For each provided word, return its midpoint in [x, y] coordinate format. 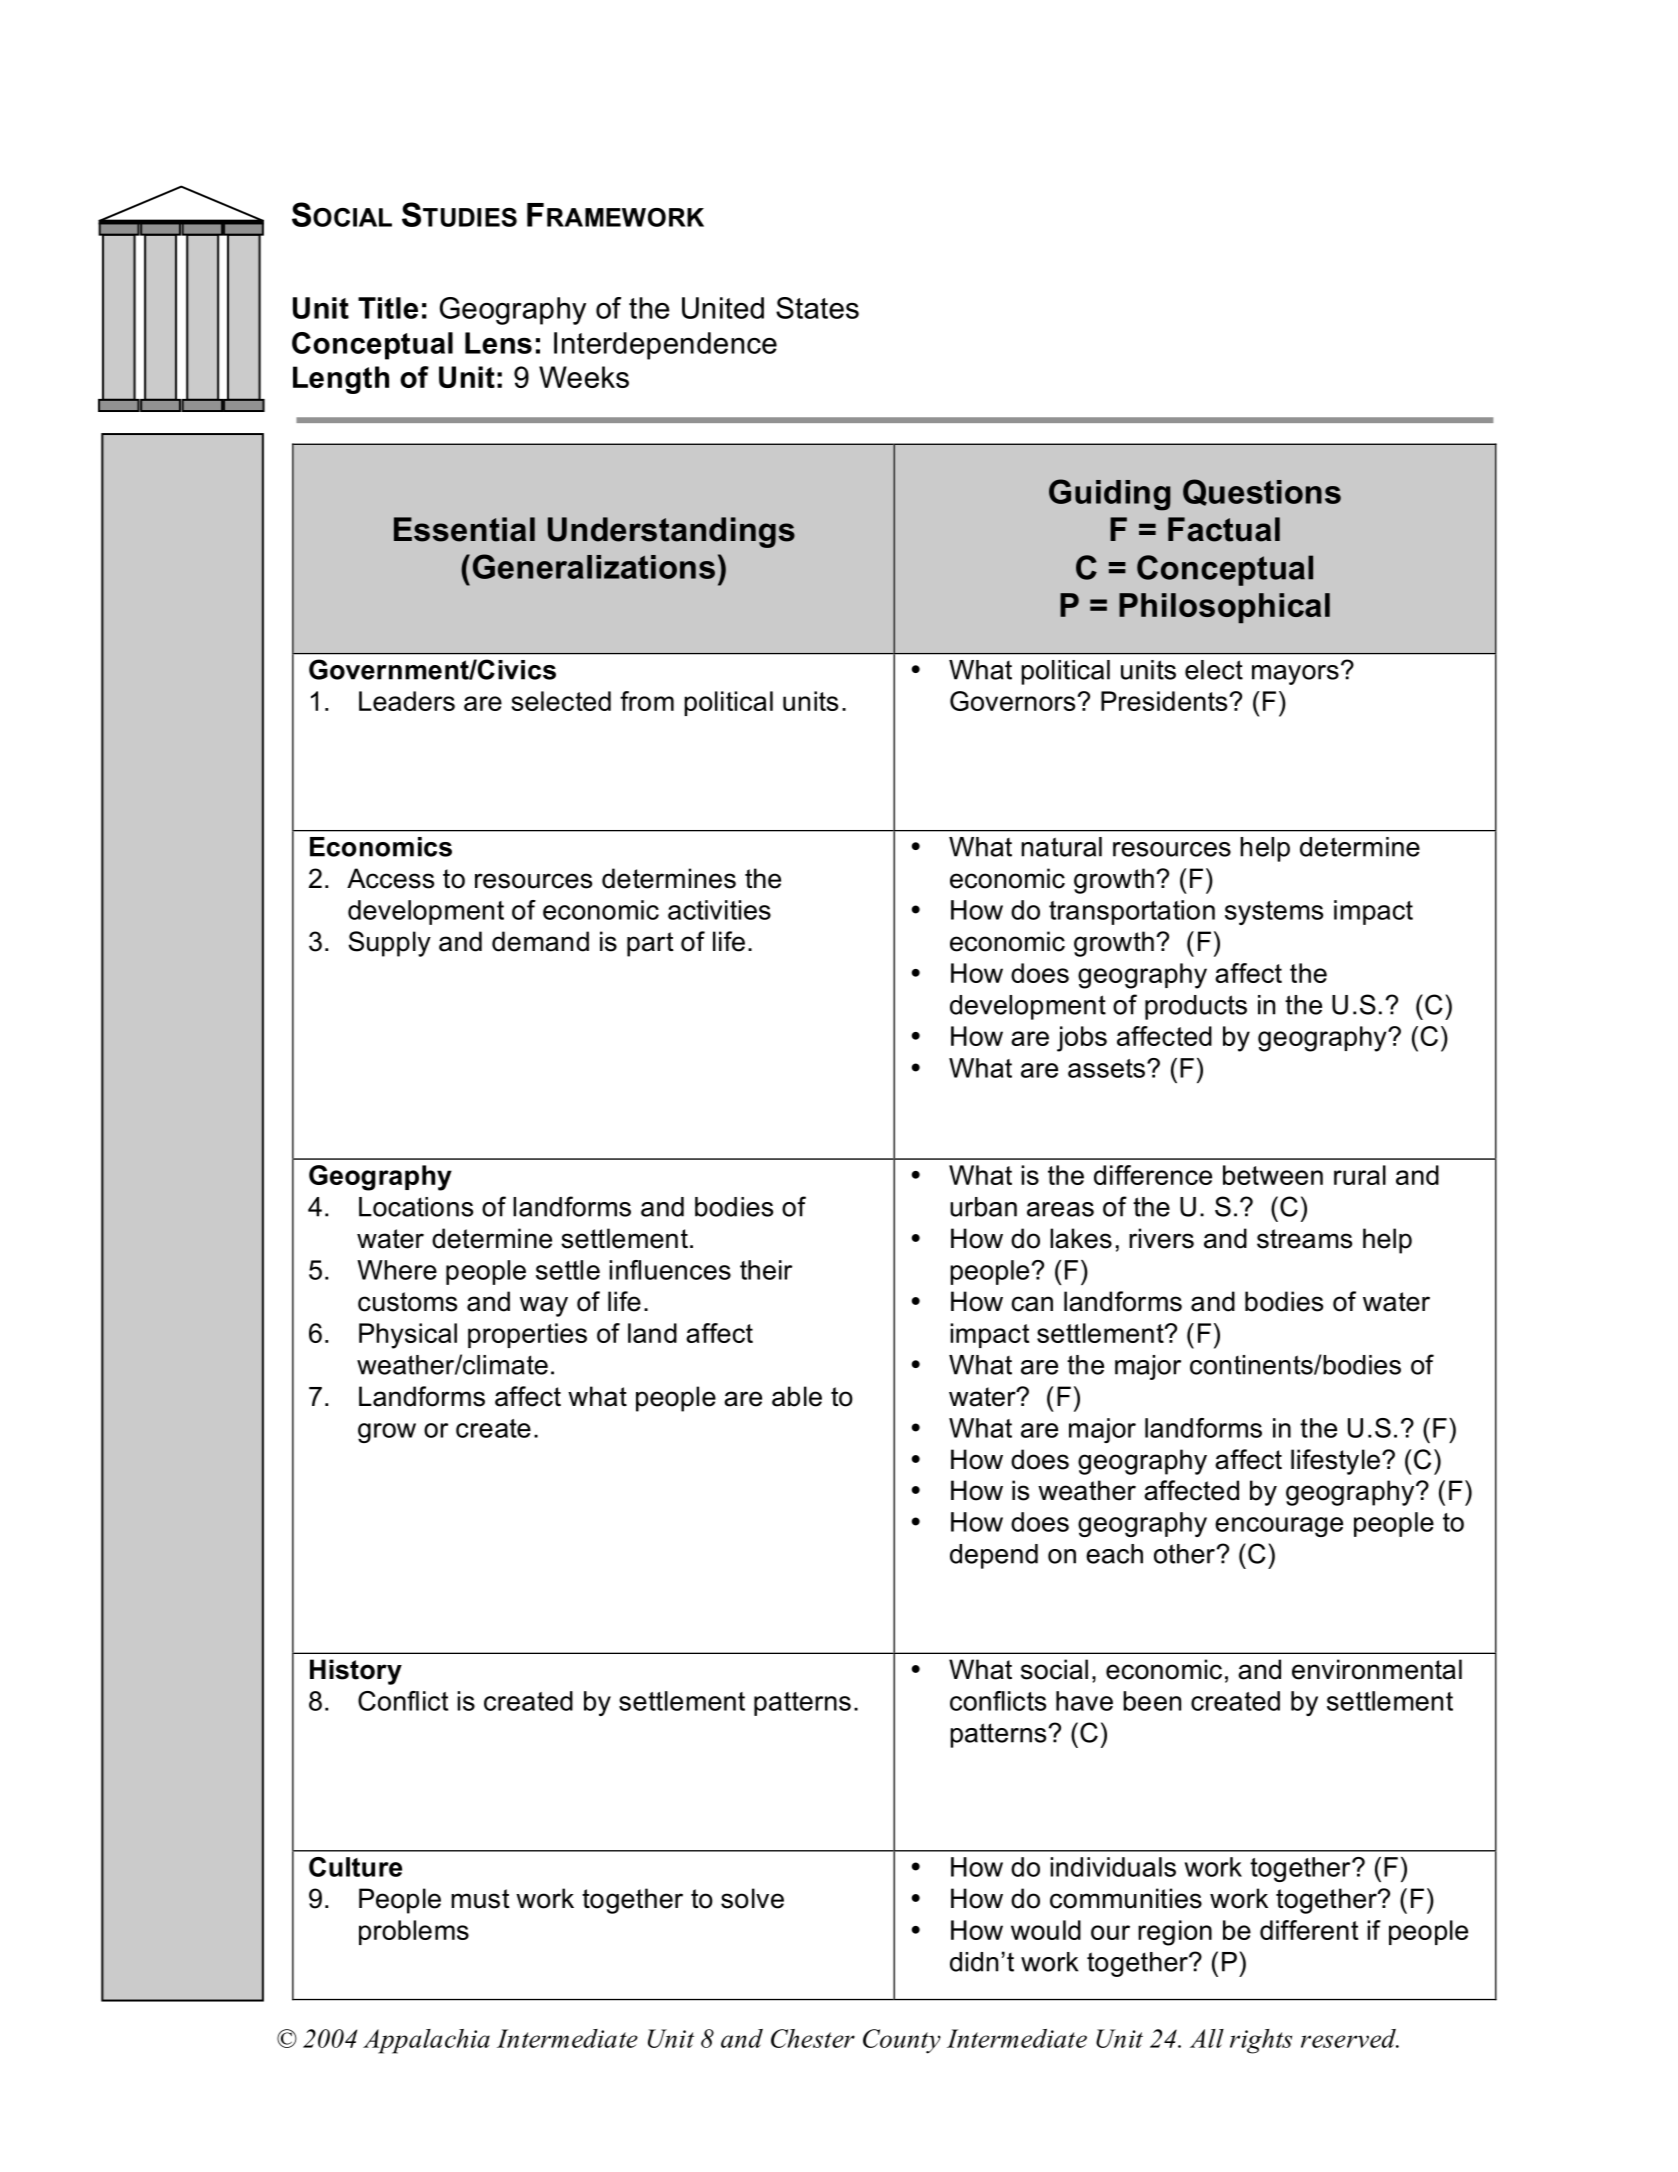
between [1273, 1175]
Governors [1012, 701]
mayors [1295, 675]
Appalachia [426, 2041]
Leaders [407, 701]
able [797, 1396]
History [356, 1672]
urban [983, 1207]
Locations [416, 1207]
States [817, 308]
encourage [1279, 1527]
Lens [498, 343]
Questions [1262, 492]
